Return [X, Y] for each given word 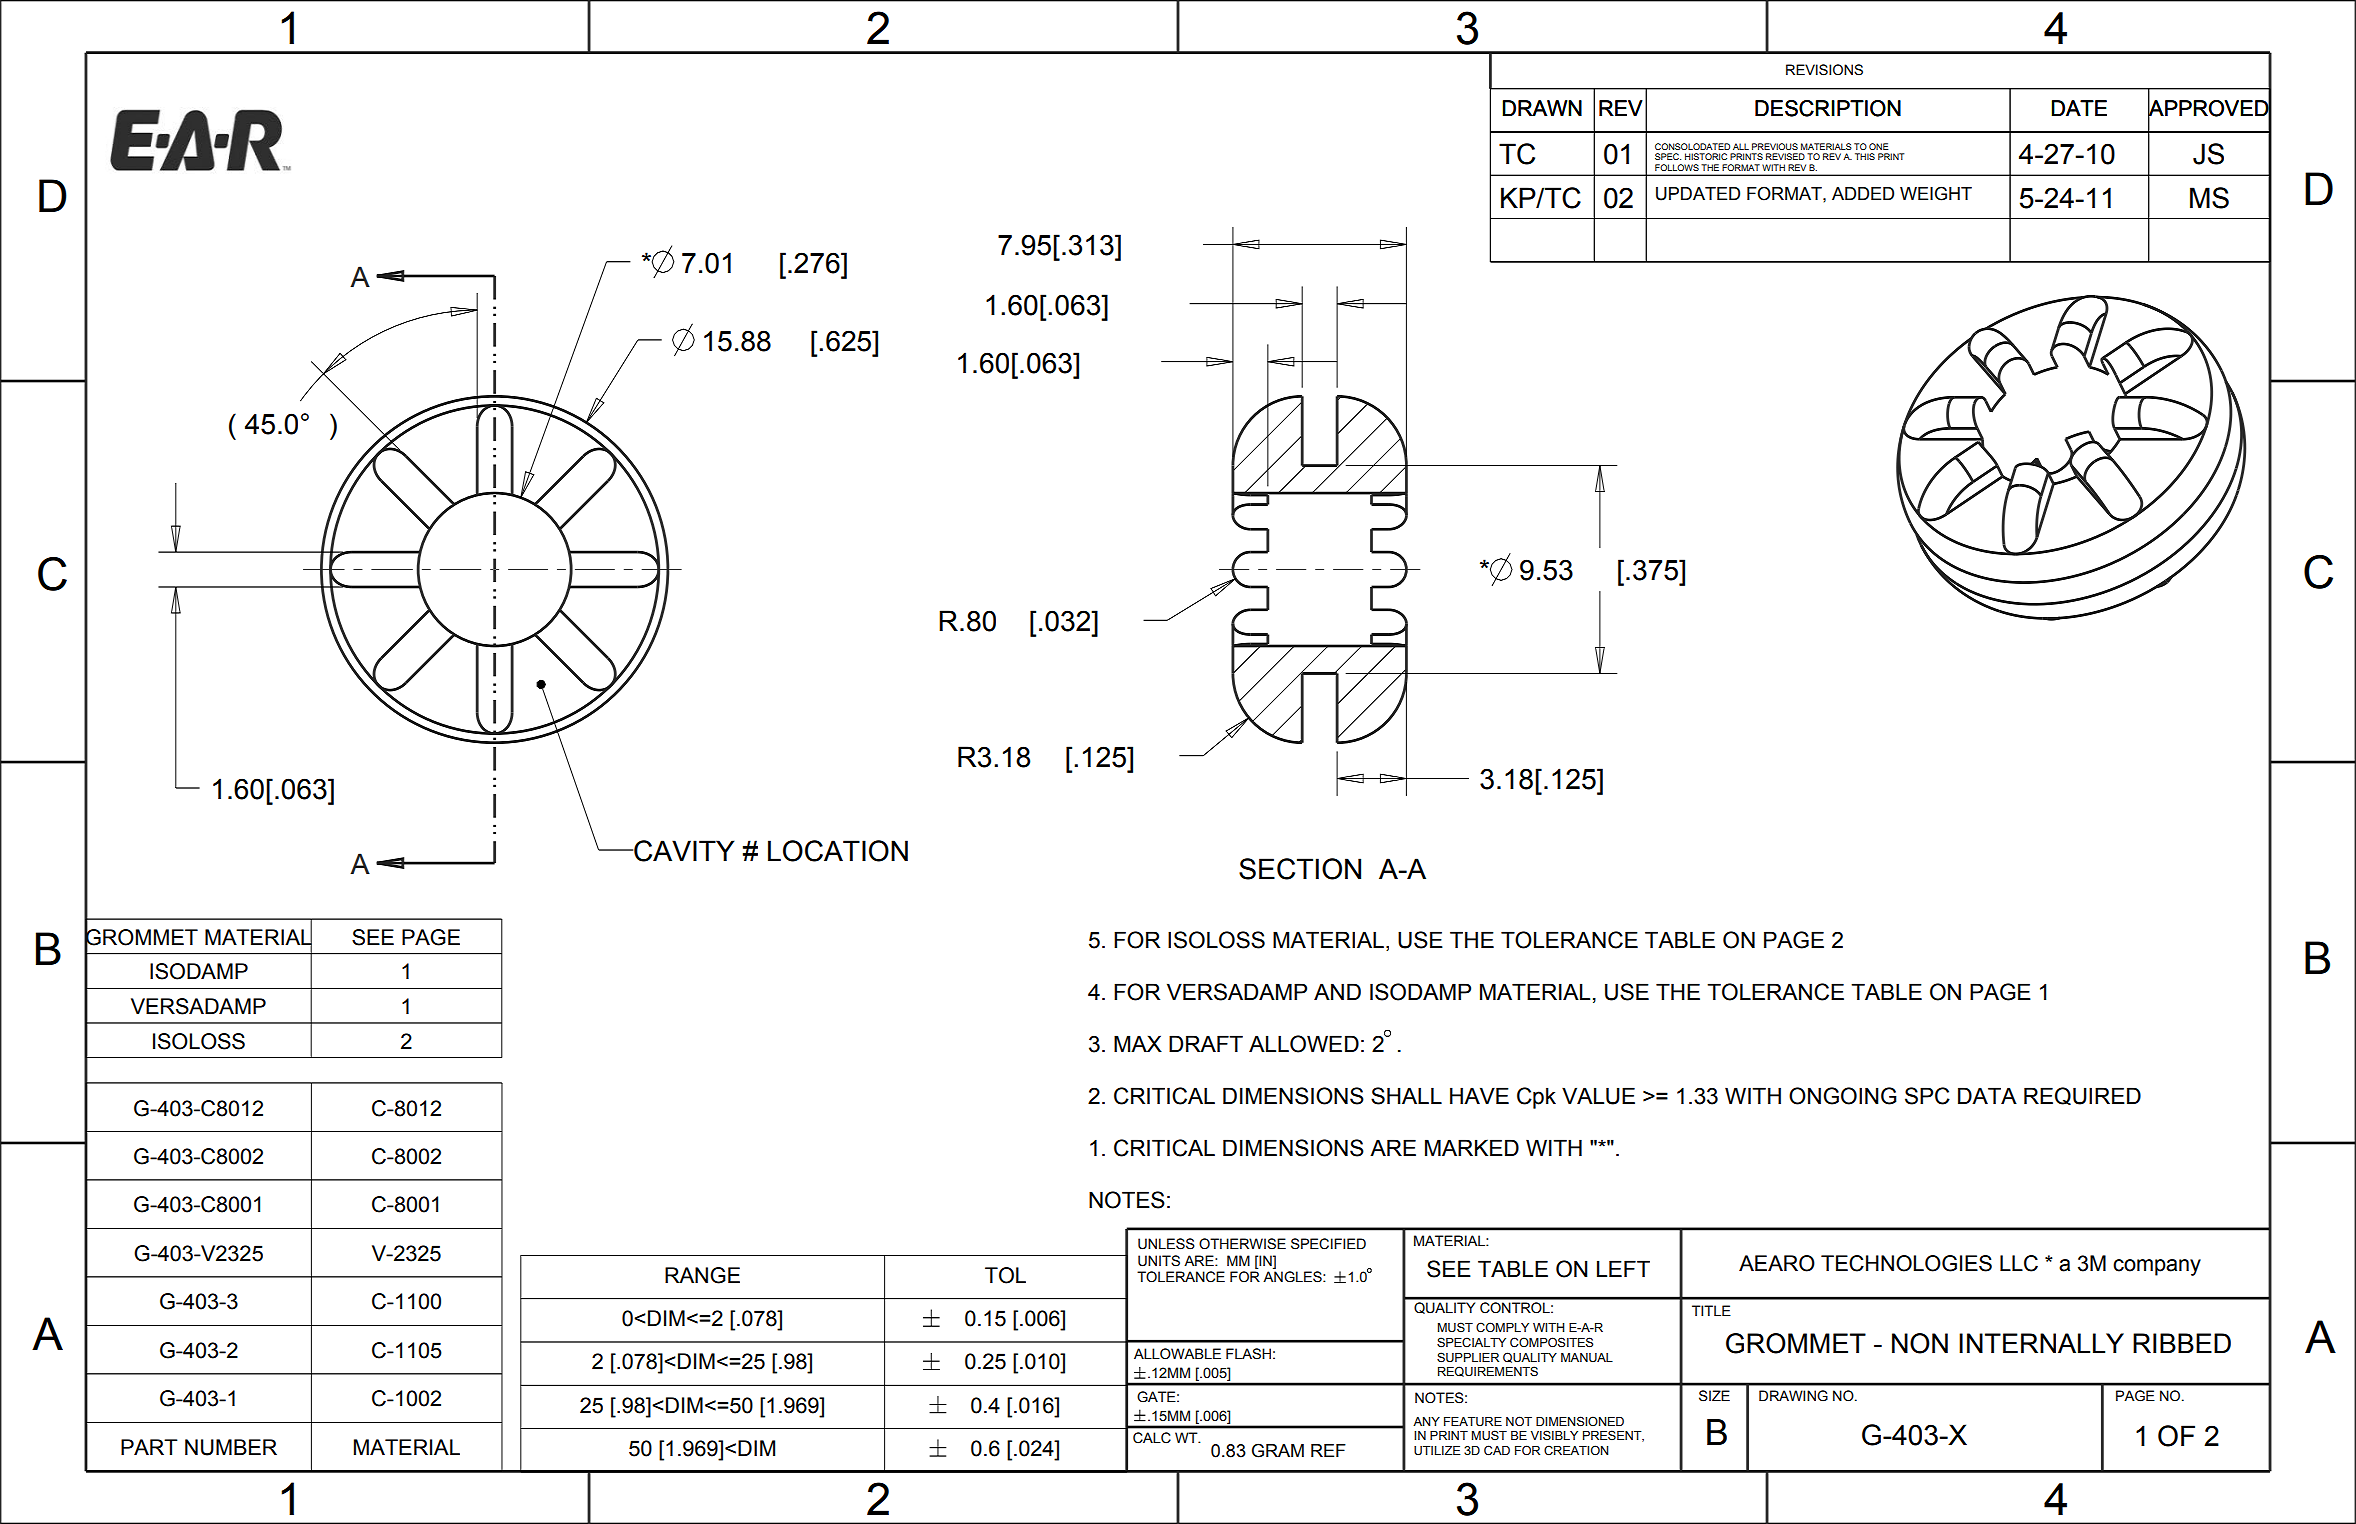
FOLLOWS [1677, 167]
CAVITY [683, 851]
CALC [1152, 1438]
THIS [1865, 156]
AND [1337, 991]
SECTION [1300, 869]
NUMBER [231, 1447]
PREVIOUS [1775, 146]
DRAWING [1793, 1396]
